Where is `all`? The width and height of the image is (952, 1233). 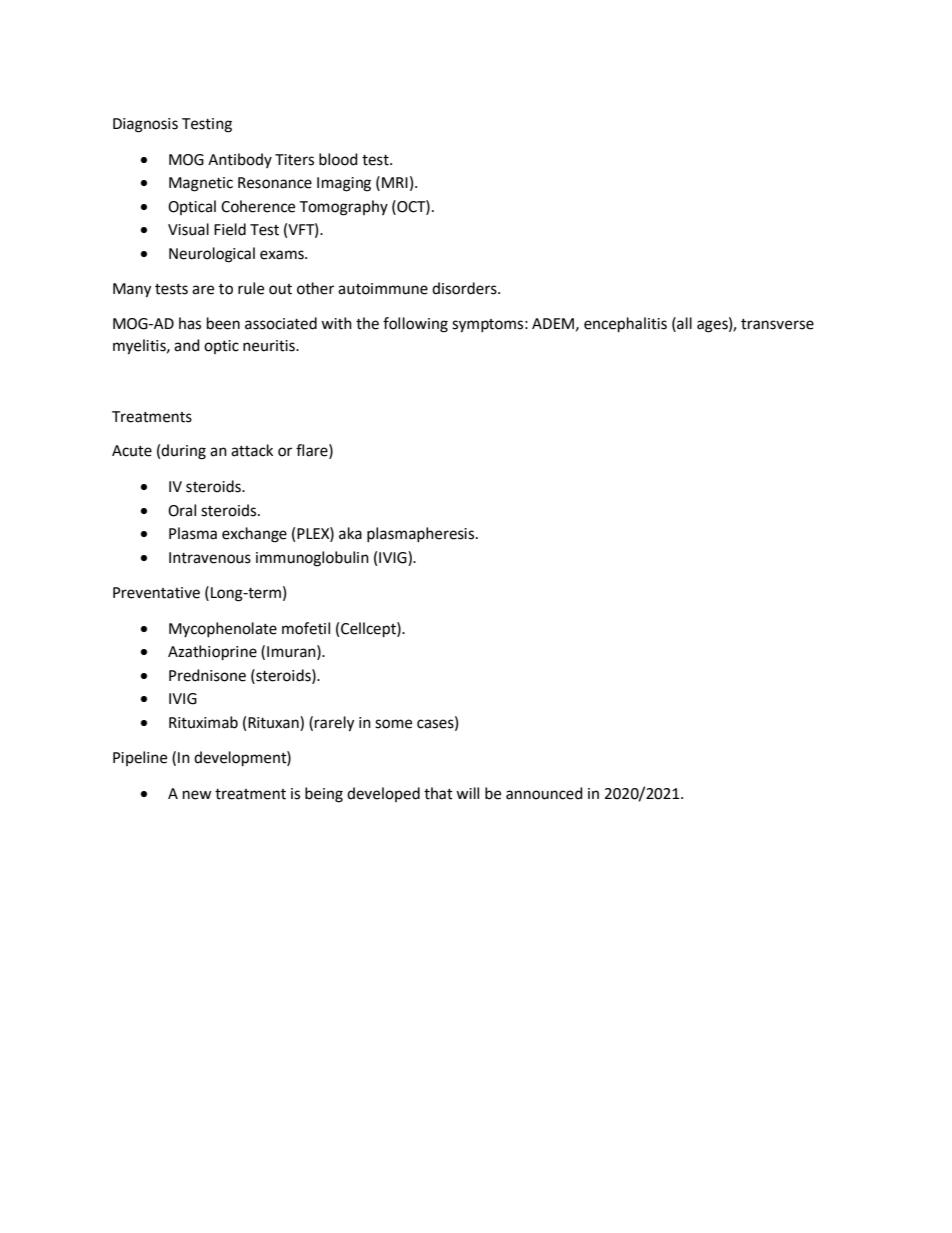
all is located at coordinates (683, 323).
